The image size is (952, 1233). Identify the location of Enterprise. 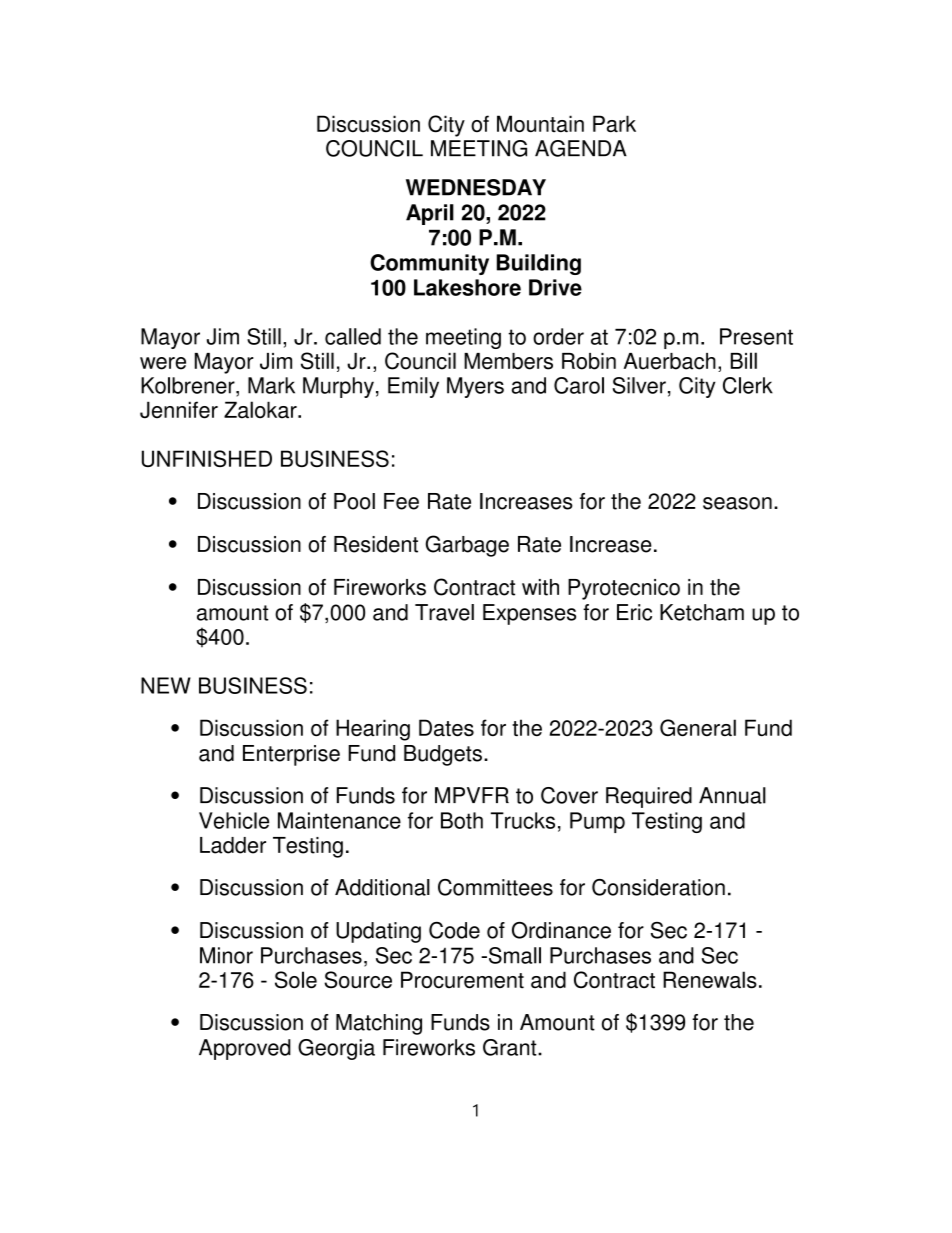
(291, 755).
